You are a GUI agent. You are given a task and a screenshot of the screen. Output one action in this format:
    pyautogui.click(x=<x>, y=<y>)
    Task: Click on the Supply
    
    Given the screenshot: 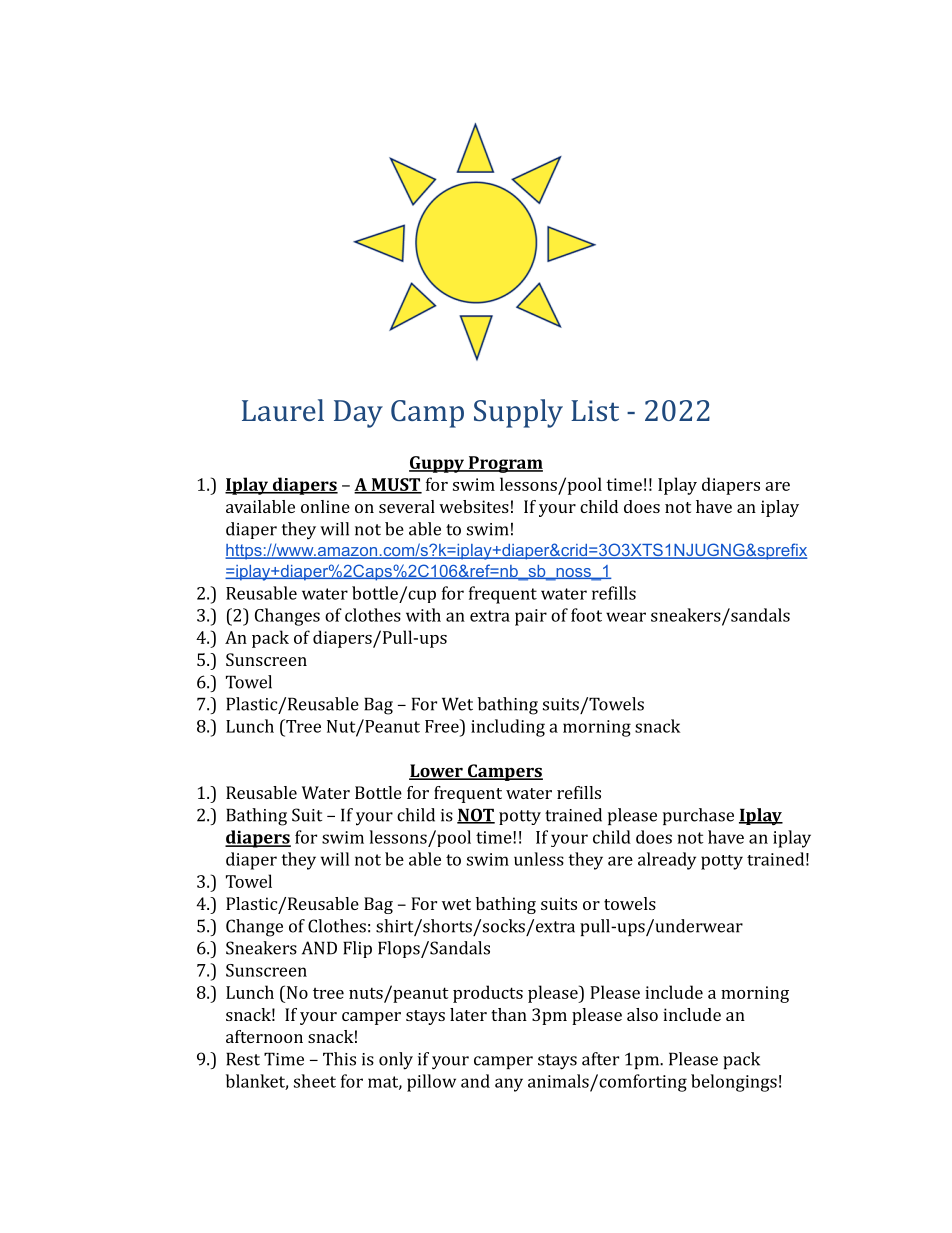 What is the action you would take?
    pyautogui.click(x=518, y=413)
